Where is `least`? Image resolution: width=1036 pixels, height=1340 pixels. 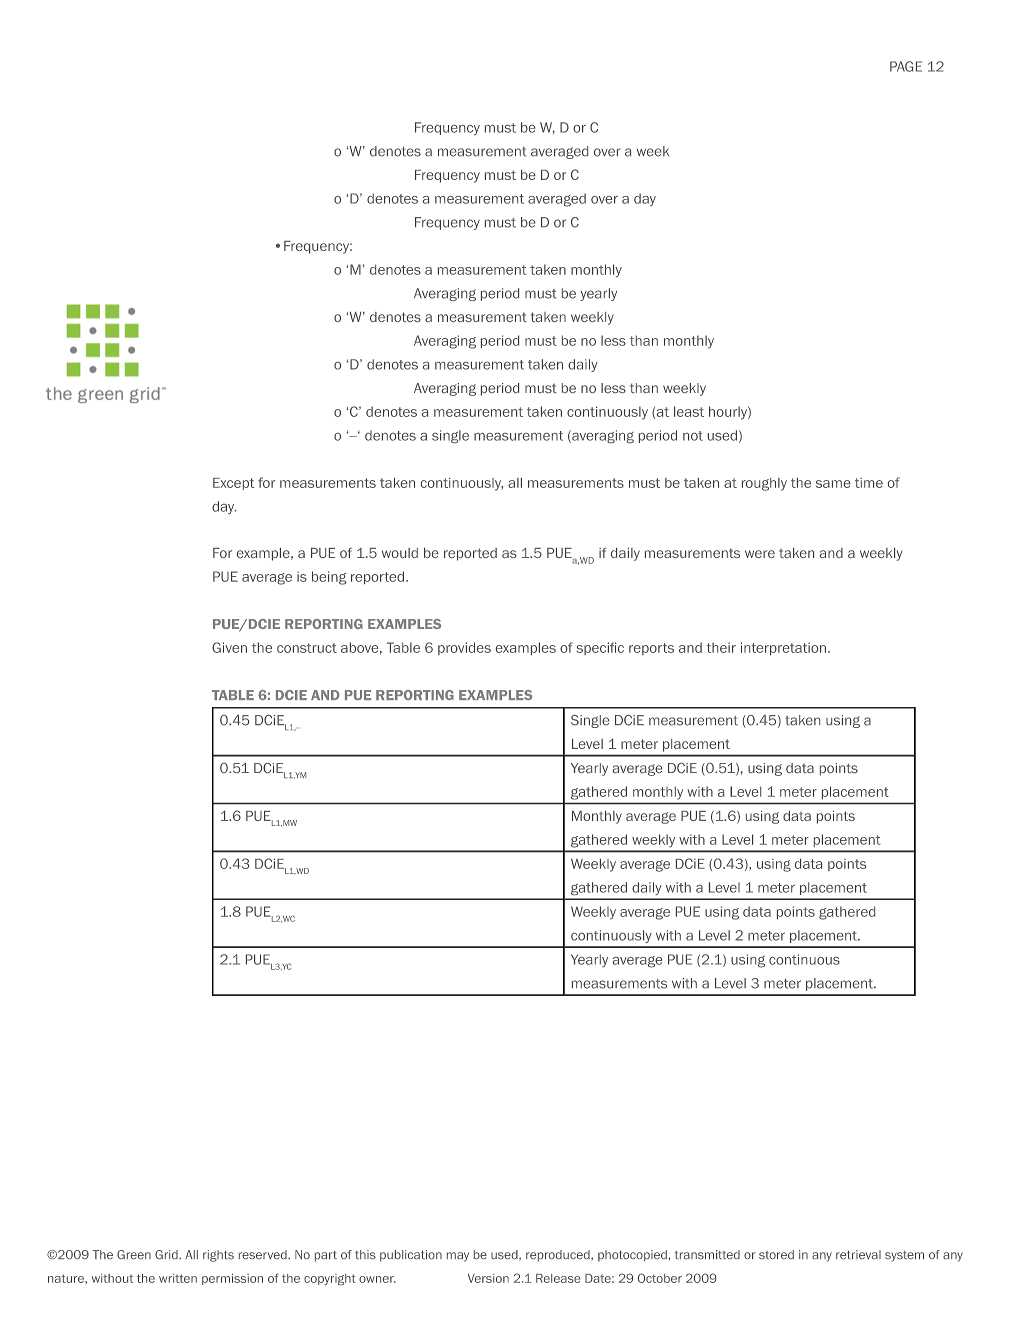
least is located at coordinates (689, 411).
